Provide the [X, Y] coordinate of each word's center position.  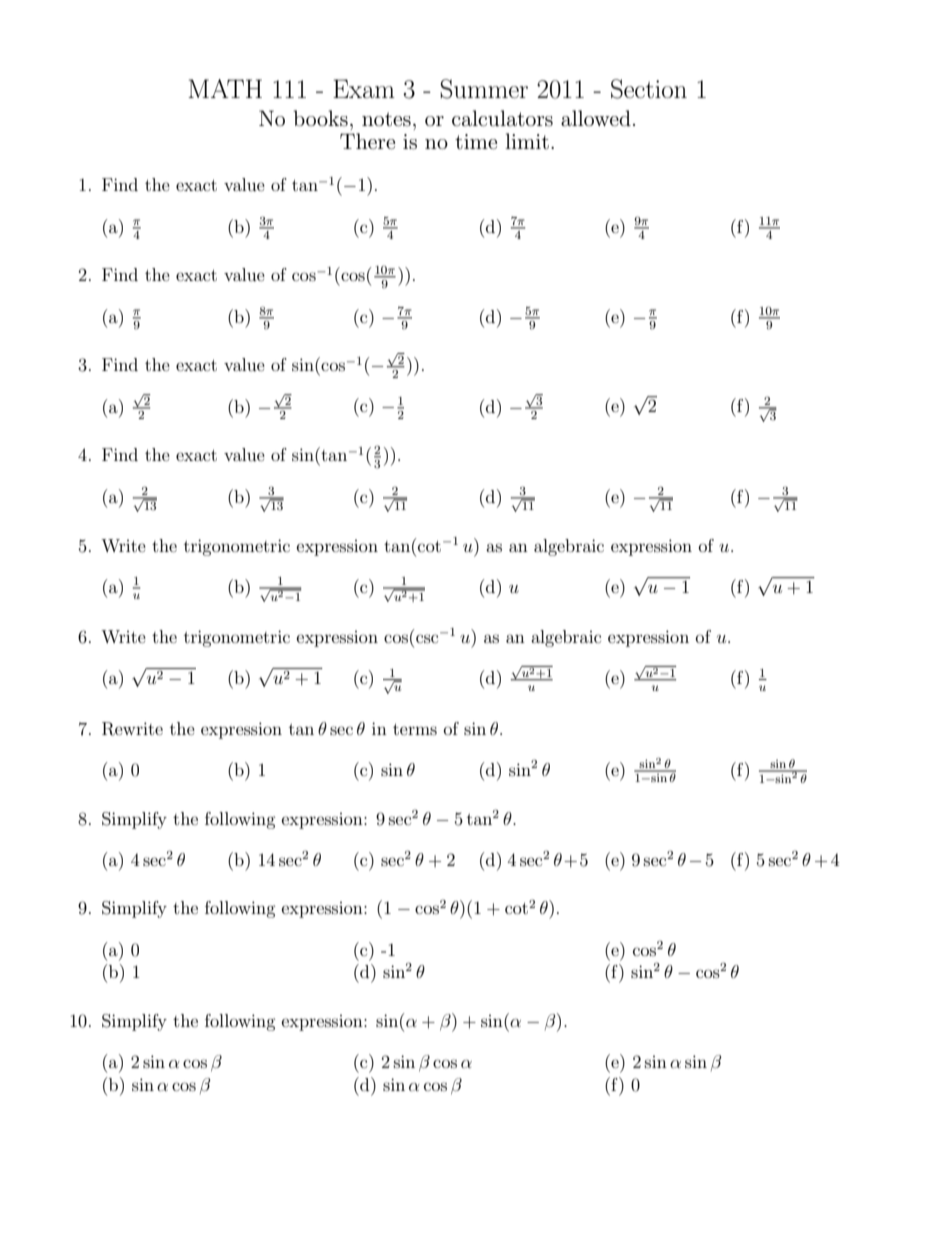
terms [415, 729]
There [367, 141]
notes [386, 119]
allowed [596, 118]
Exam [364, 89]
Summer [484, 89]
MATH [225, 88]
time [476, 142]
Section [649, 89]
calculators [502, 118]
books [321, 118]
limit [527, 141]
